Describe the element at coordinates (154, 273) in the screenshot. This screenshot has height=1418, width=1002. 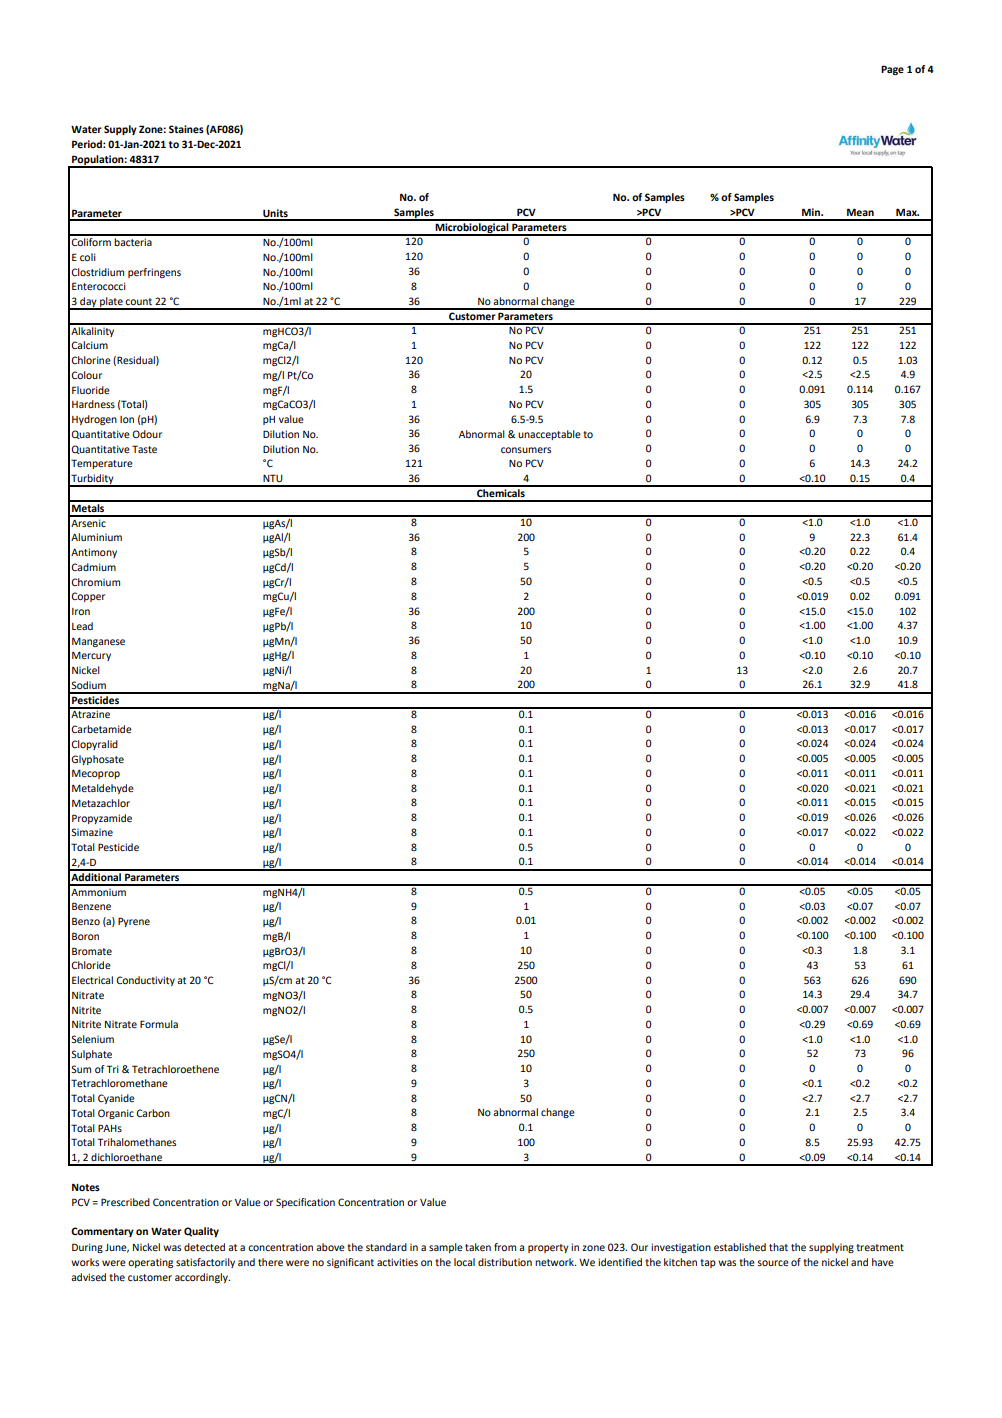
I see `perfringens` at that location.
